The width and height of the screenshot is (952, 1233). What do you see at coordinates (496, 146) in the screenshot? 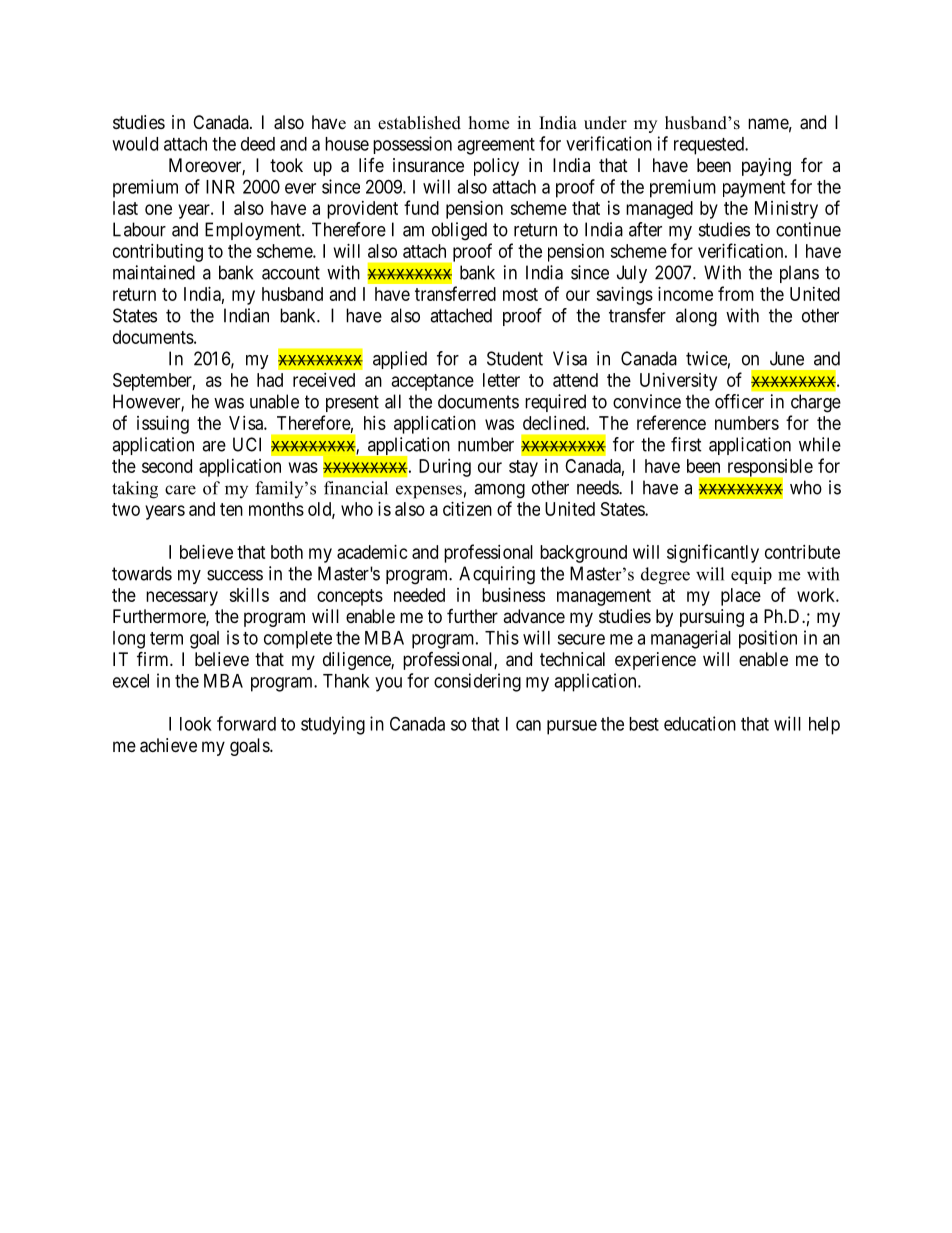
I see `agreement` at bounding box center [496, 146].
